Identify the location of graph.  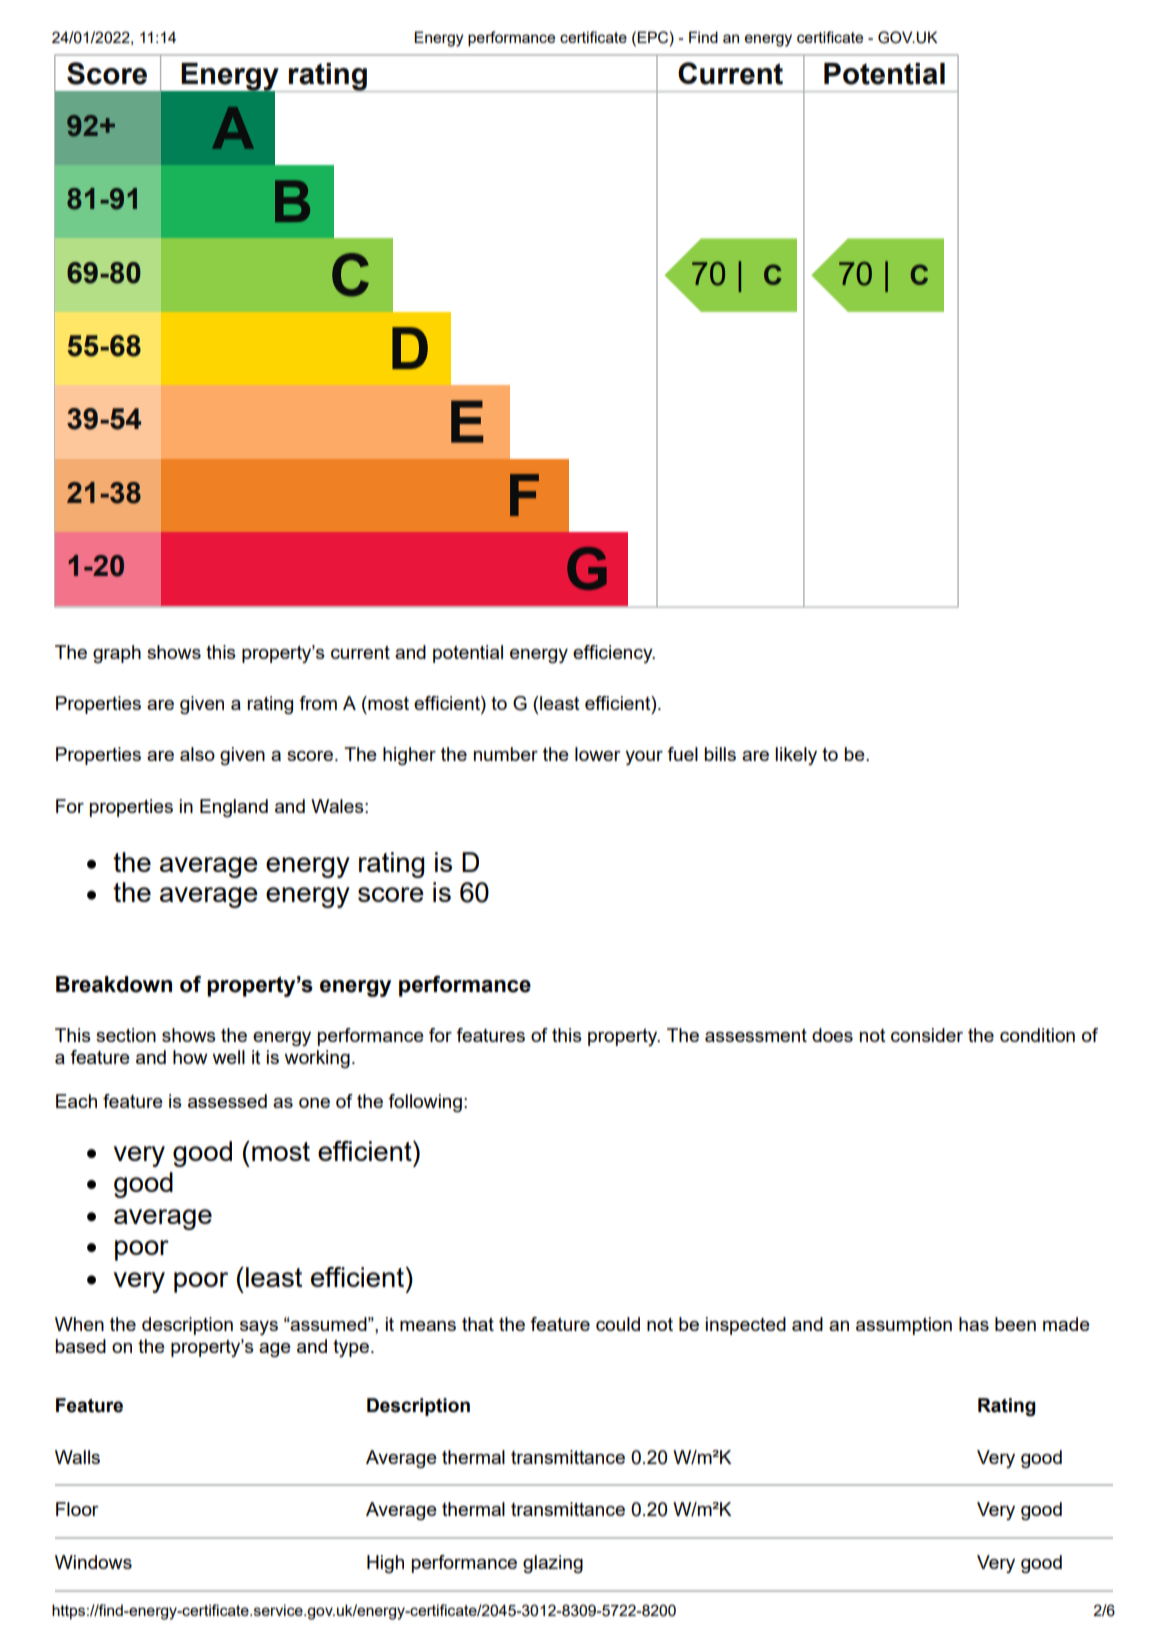
(117, 654).
